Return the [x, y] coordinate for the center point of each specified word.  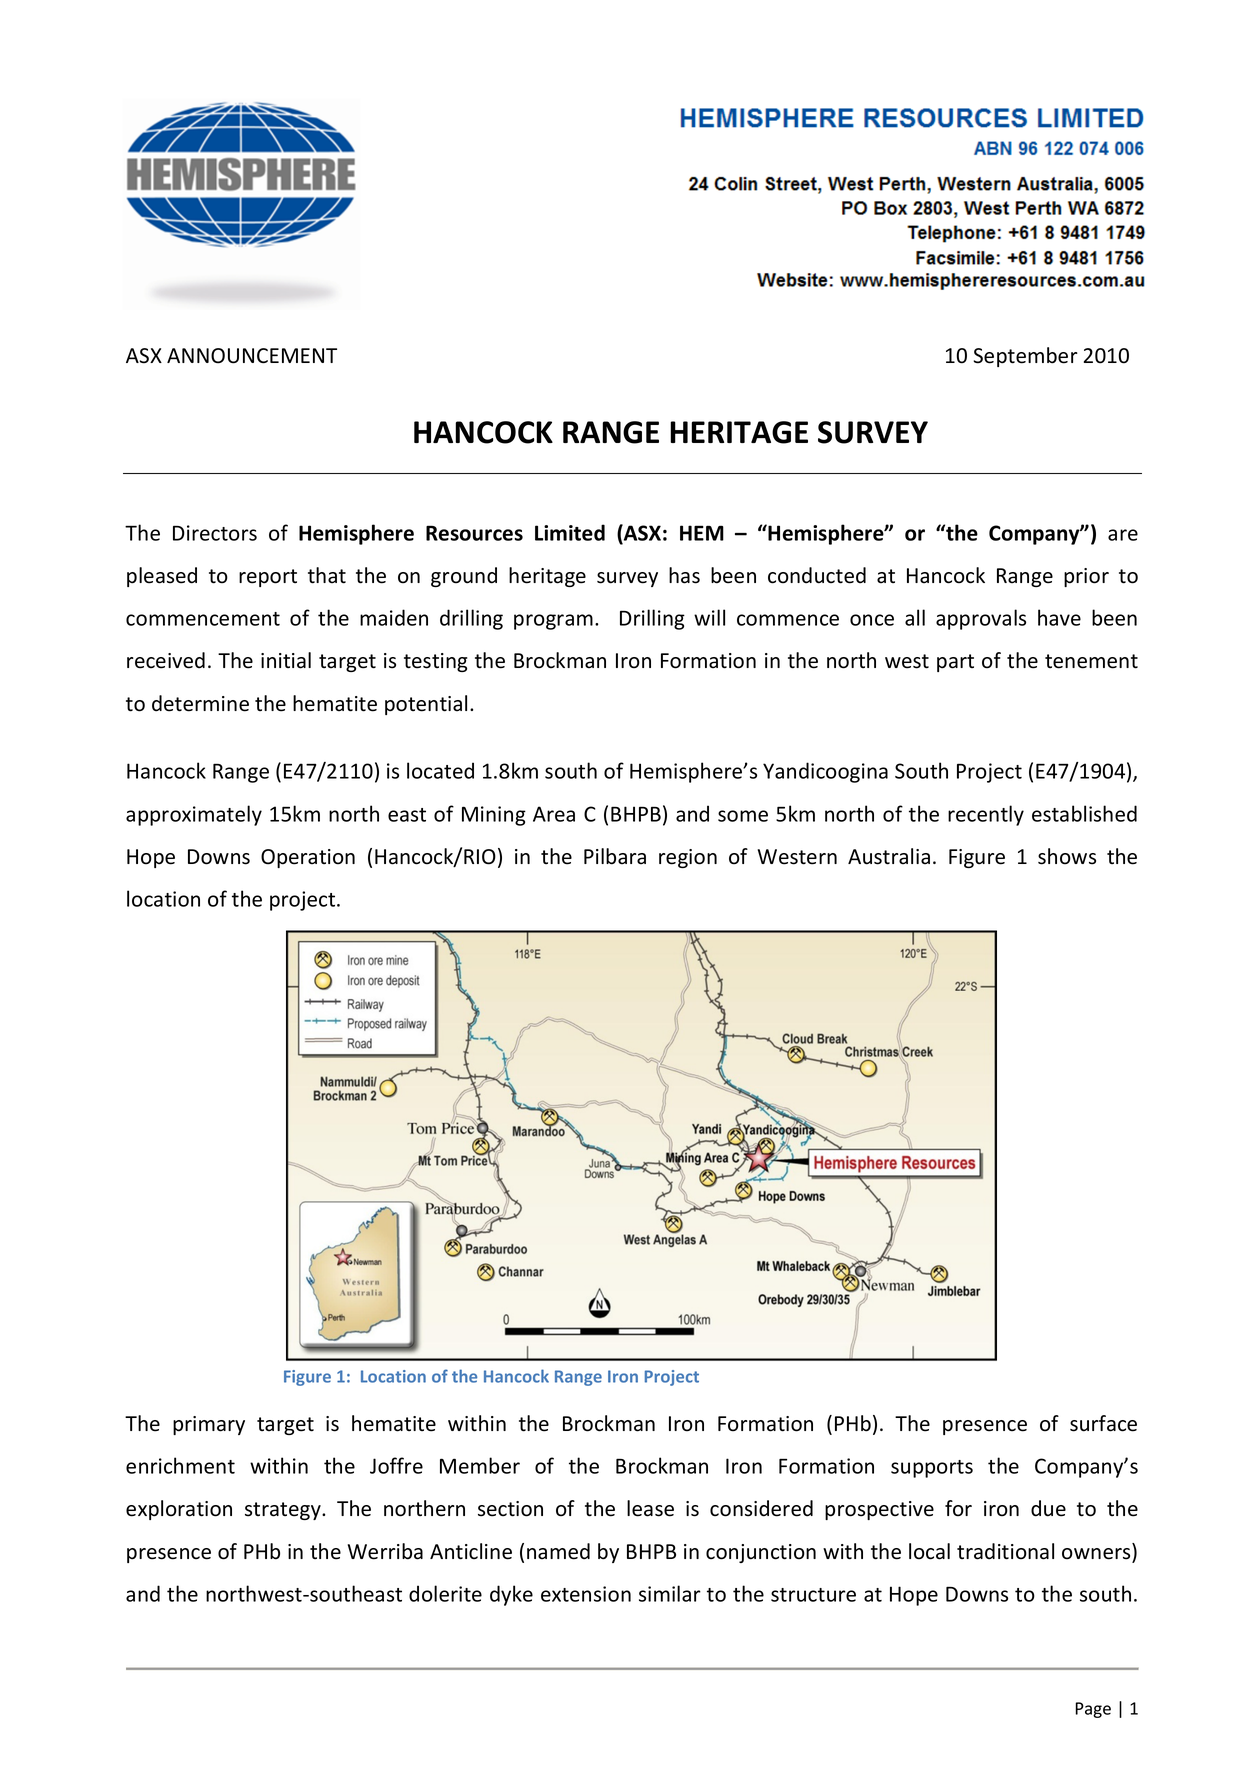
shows [1067, 856]
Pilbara [615, 856]
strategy [284, 1511]
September [1026, 357]
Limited [570, 532]
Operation [308, 858]
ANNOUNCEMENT [252, 356]
